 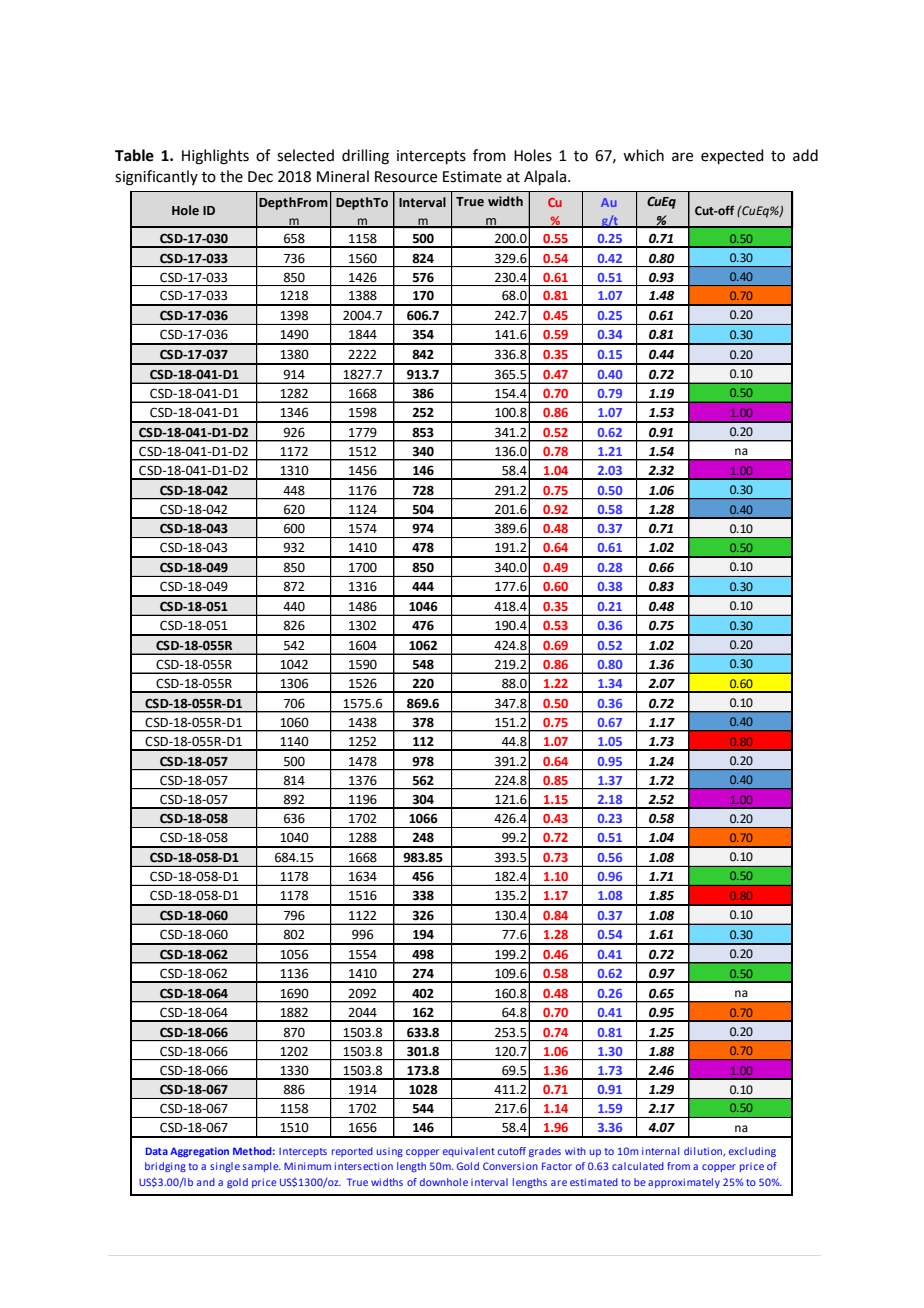 I want to click on Resource, so click(x=406, y=177).
